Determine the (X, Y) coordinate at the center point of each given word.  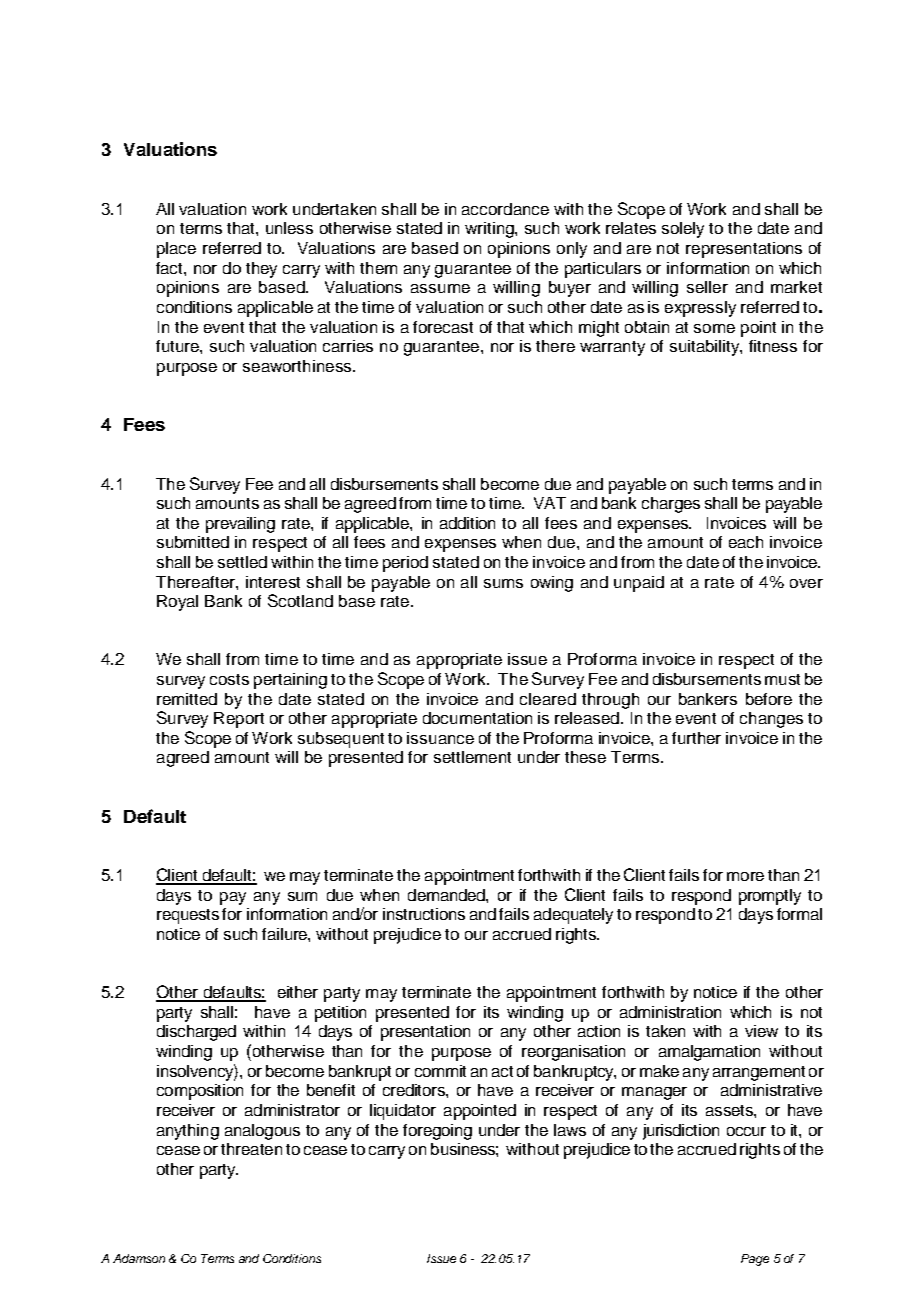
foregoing (437, 1132)
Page (755, 1260)
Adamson (139, 1258)
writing (490, 230)
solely (683, 230)
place (176, 250)
